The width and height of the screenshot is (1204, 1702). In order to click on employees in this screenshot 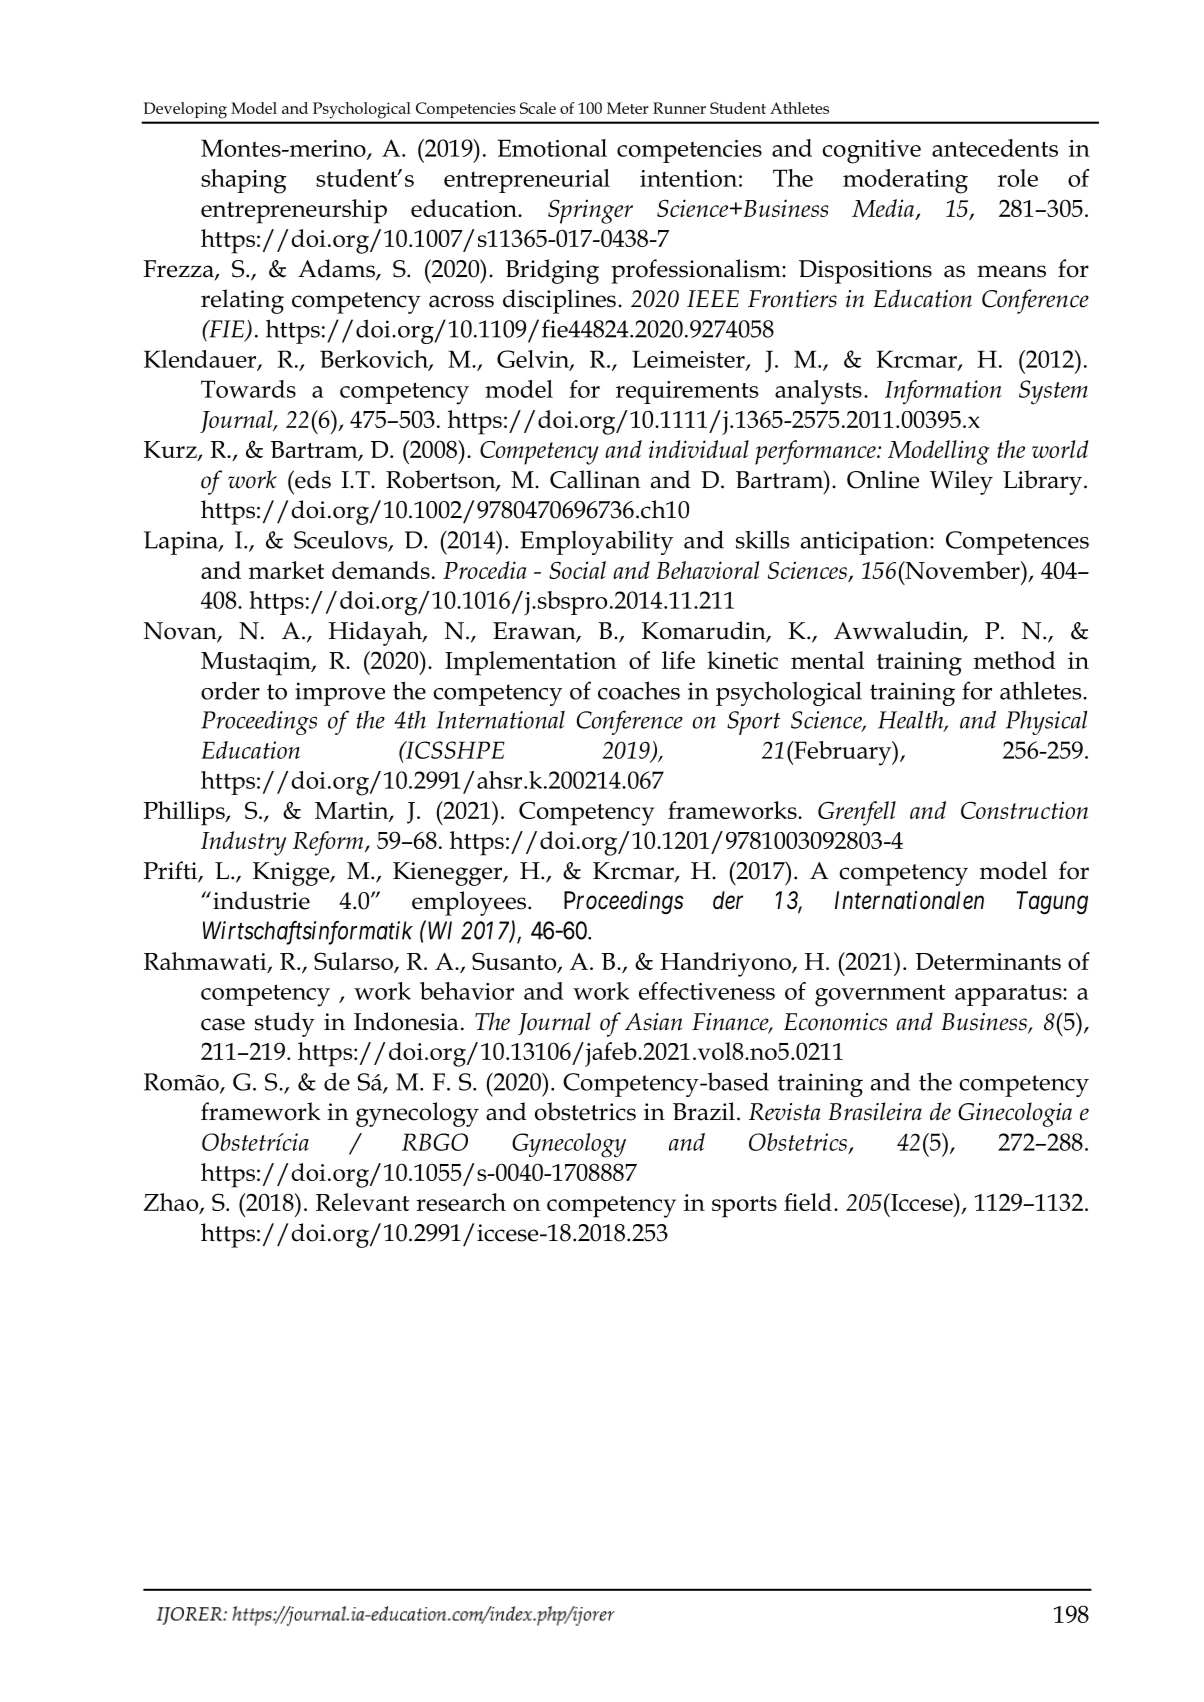, I will do `click(470, 903)`.
